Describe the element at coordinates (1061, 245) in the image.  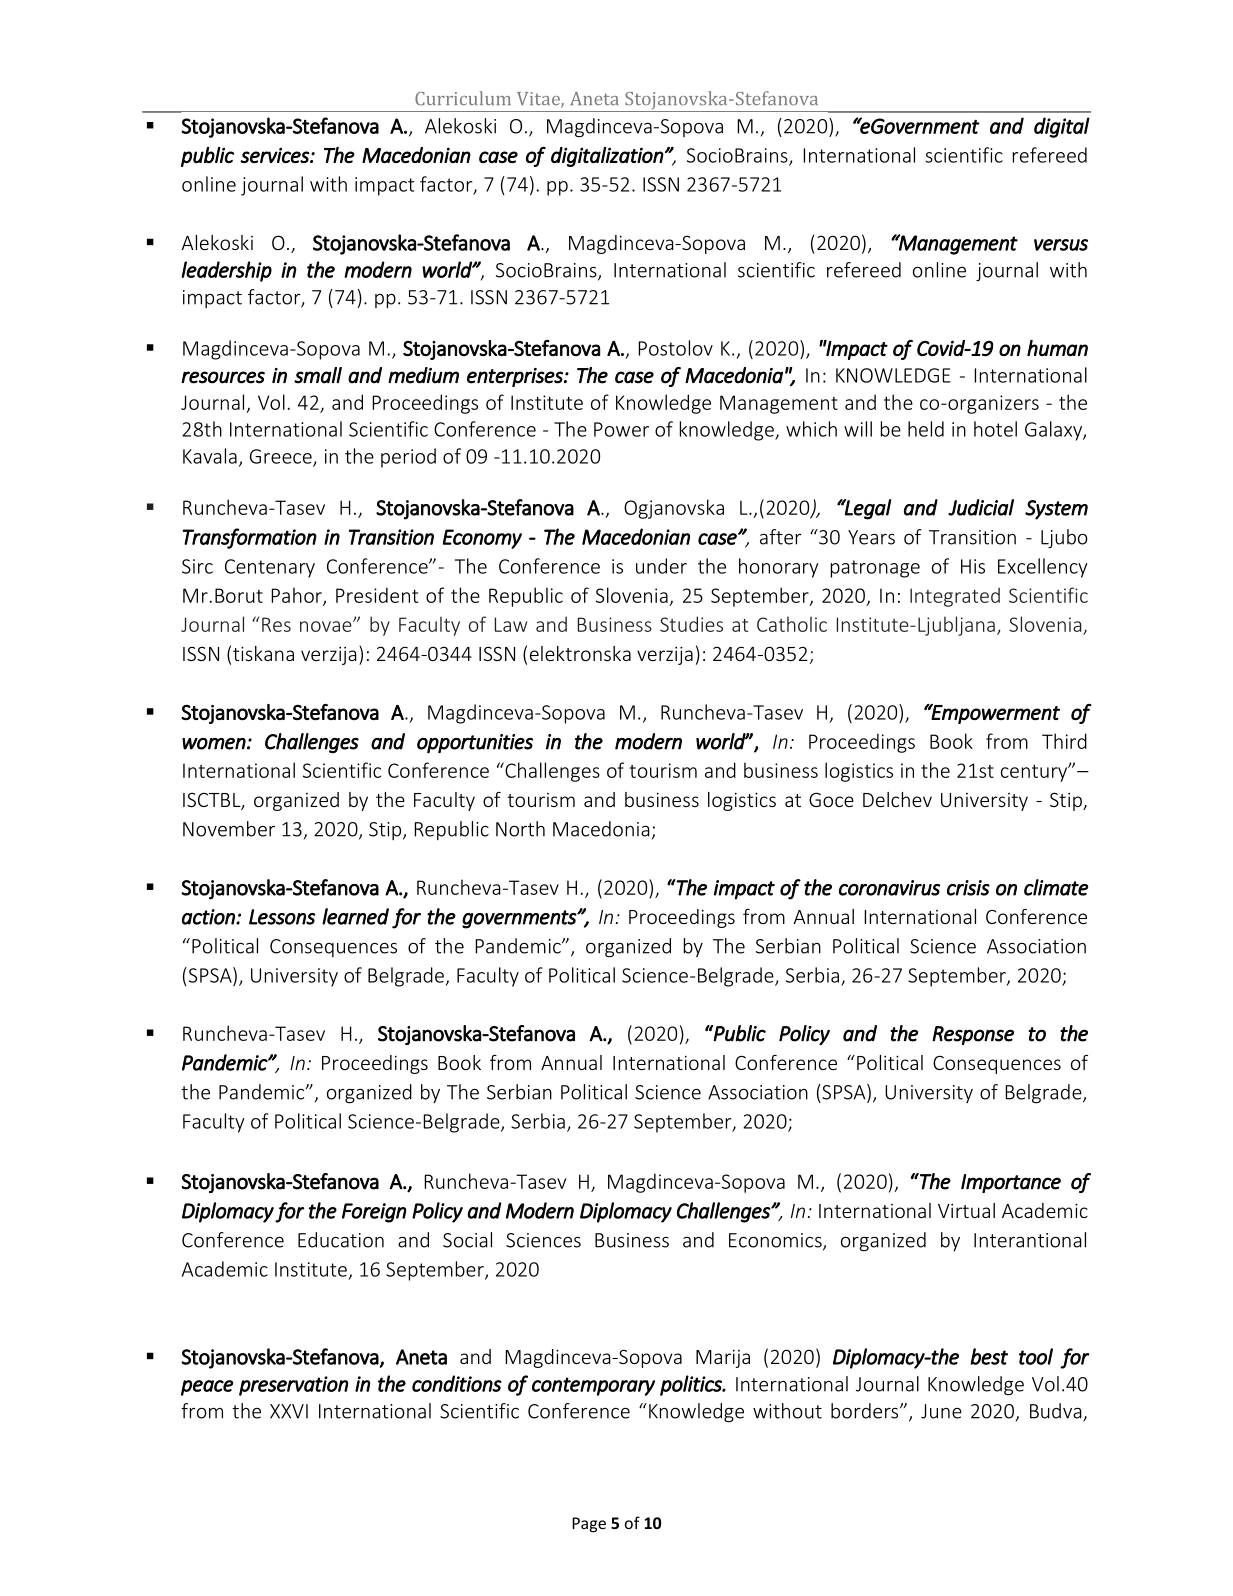
I see `versus` at that location.
